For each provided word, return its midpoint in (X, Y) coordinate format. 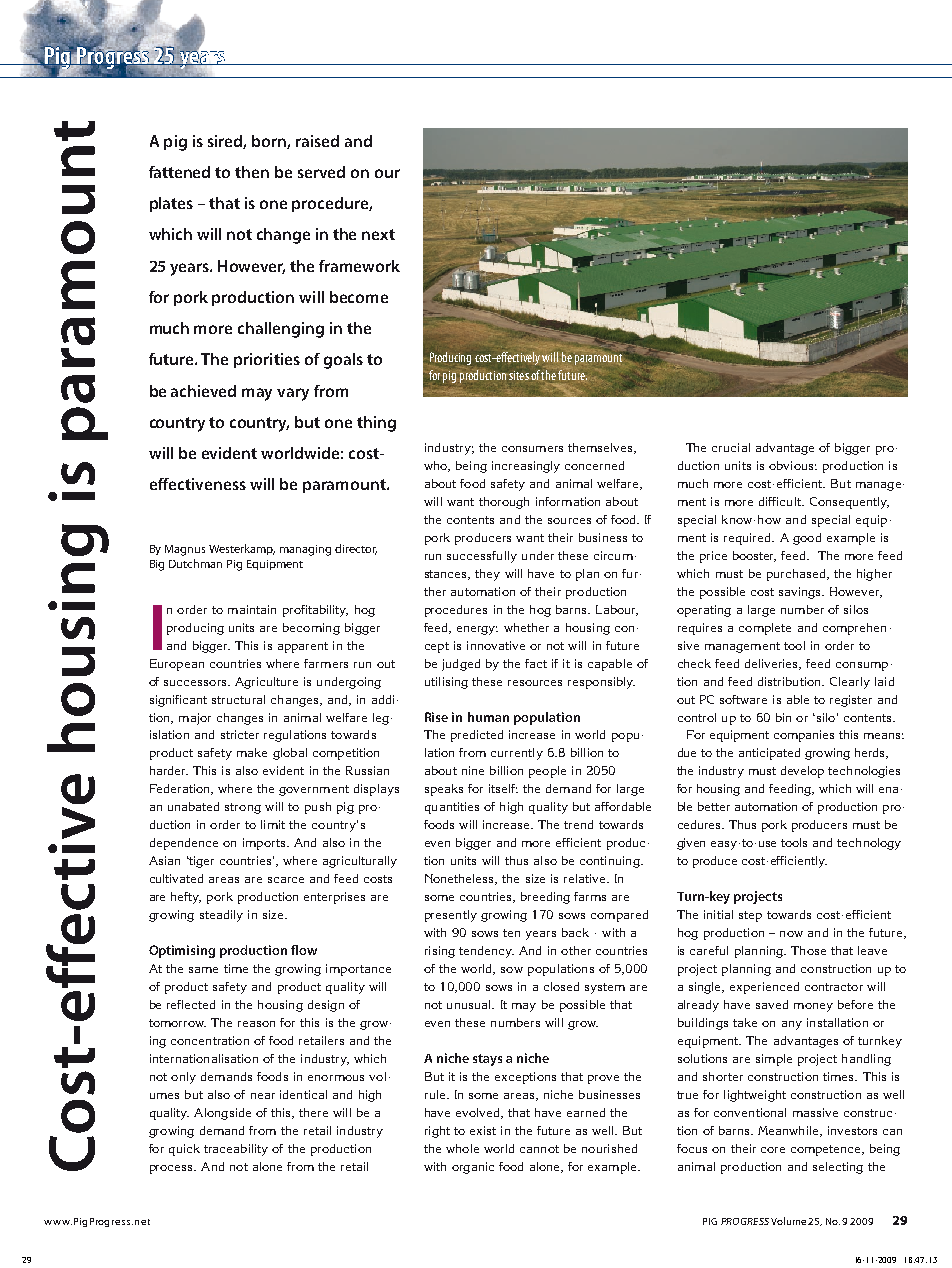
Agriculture (266, 683)
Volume (788, 1221)
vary (293, 394)
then (252, 172)
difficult (781, 501)
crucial (731, 447)
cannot (539, 1149)
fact (536, 663)
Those (808, 950)
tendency (486, 952)
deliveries (773, 664)
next (378, 234)
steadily (221, 916)
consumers (532, 449)
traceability (236, 1150)
